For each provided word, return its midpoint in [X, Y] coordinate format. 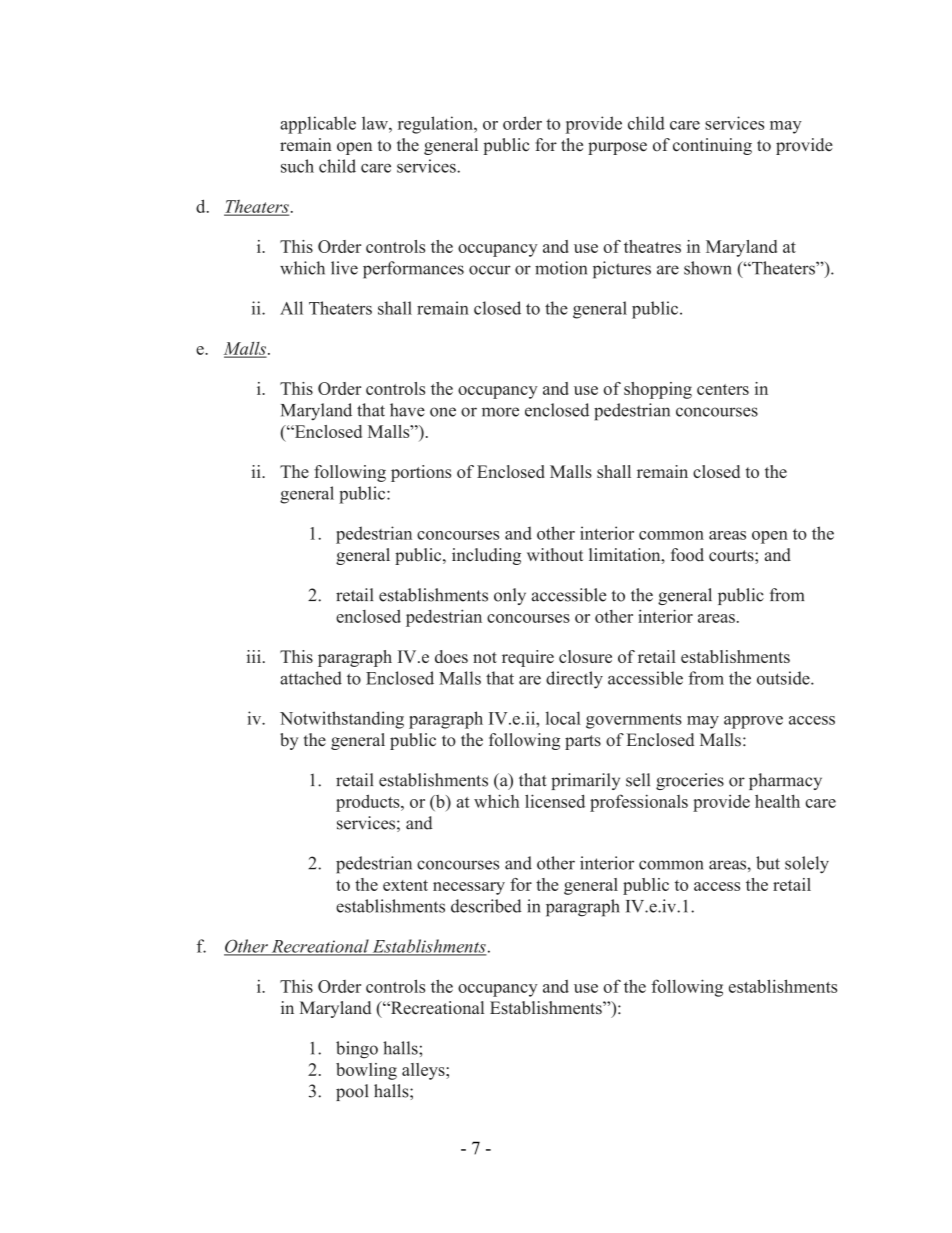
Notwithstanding [342, 720]
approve [753, 722]
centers [723, 389]
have [407, 410]
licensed [555, 801]
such [297, 166]
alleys [424, 1071]
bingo [357, 1050]
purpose [617, 148]
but [768, 863]
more [500, 412]
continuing [712, 146]
